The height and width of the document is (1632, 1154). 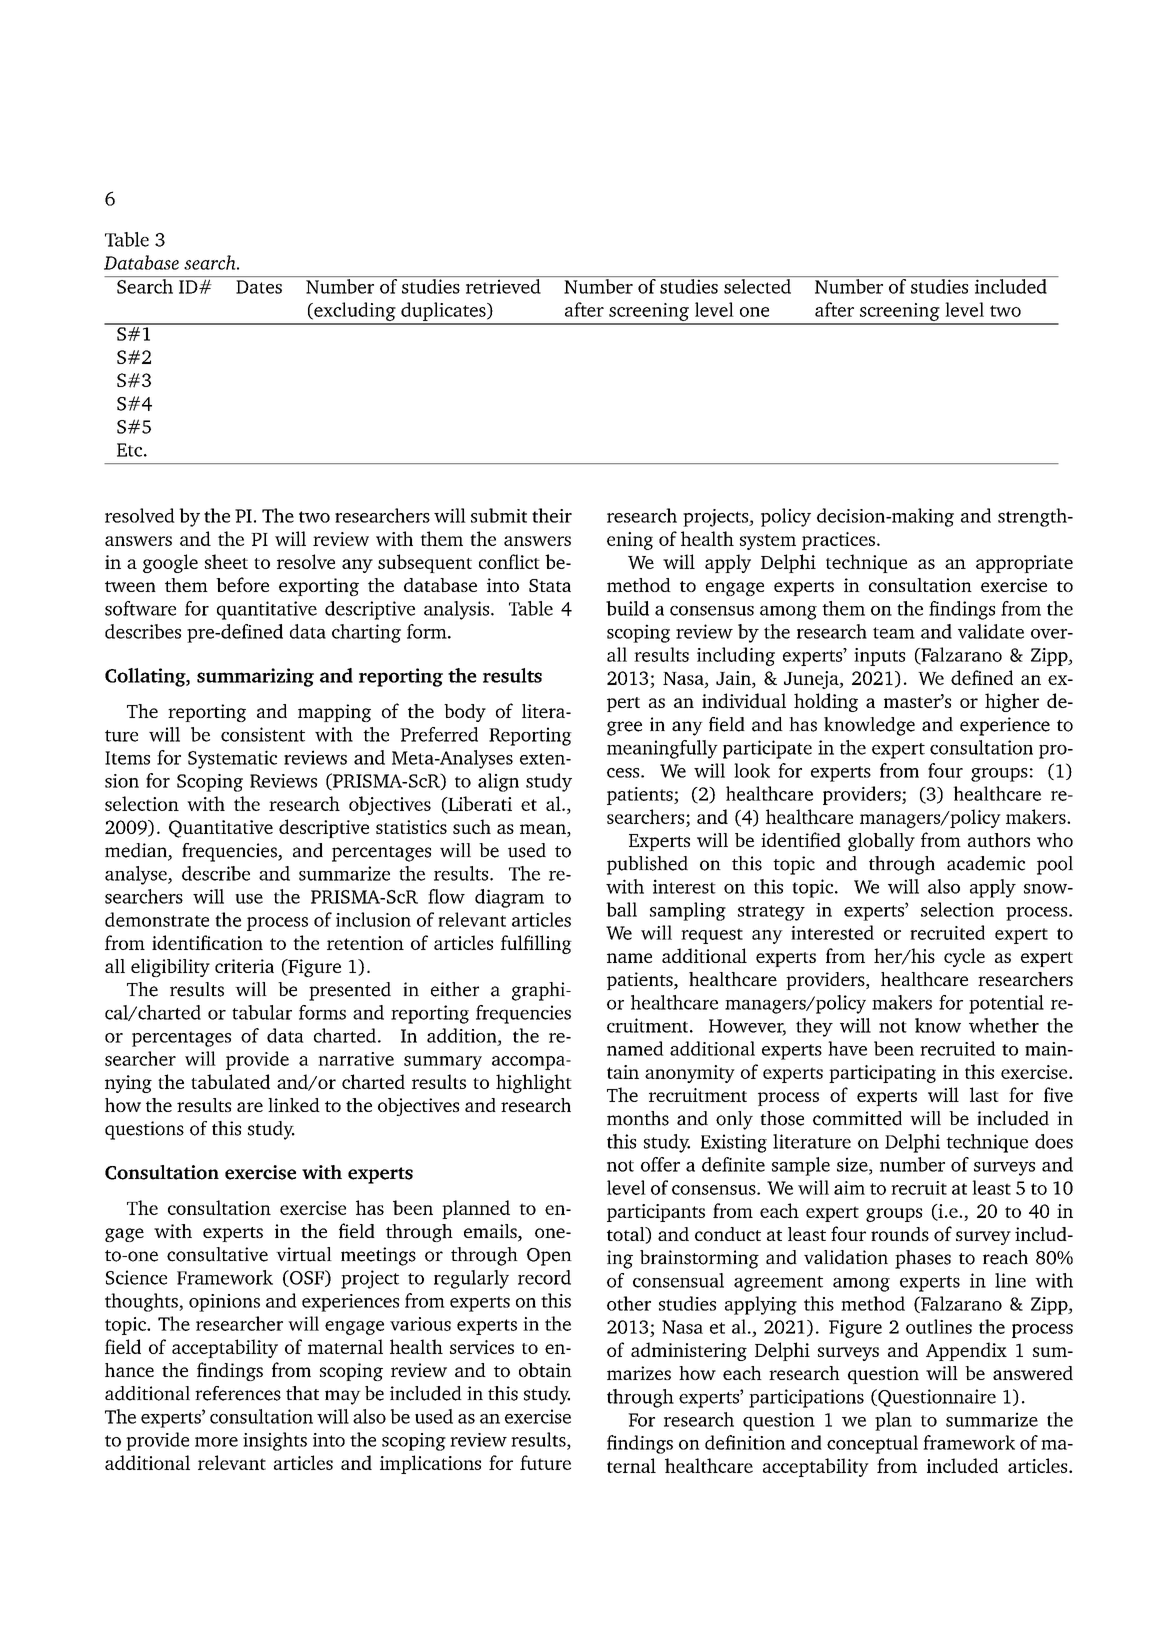 I want to click on more, so click(x=216, y=1442).
